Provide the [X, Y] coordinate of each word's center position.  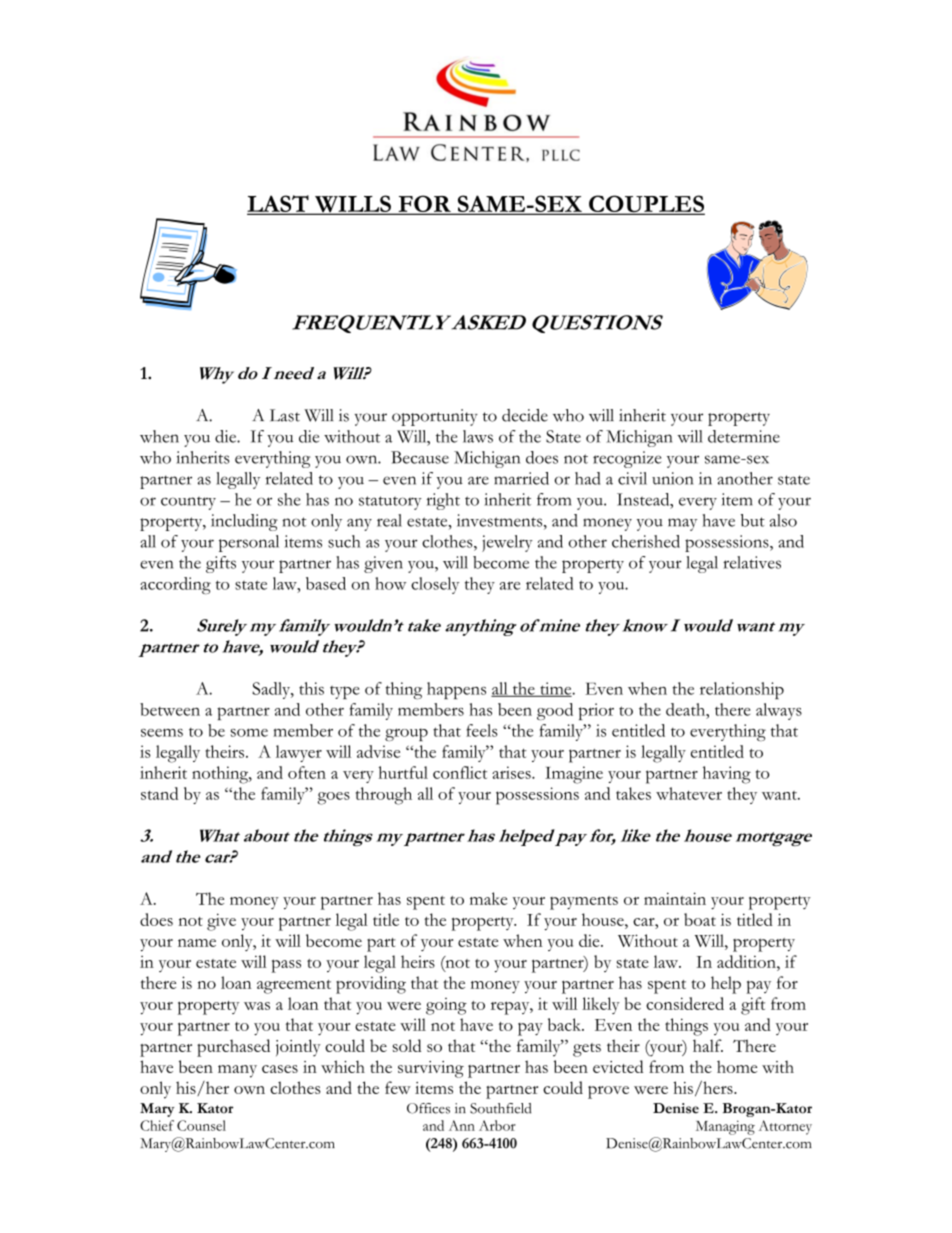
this [311, 688]
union [672, 478]
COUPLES [646, 205]
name [197, 943]
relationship [742, 690]
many [237, 1071]
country [188, 503]
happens [456, 690]
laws [478, 436]
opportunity [435, 417]
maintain [675, 898]
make [488, 898]
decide [525, 415]
